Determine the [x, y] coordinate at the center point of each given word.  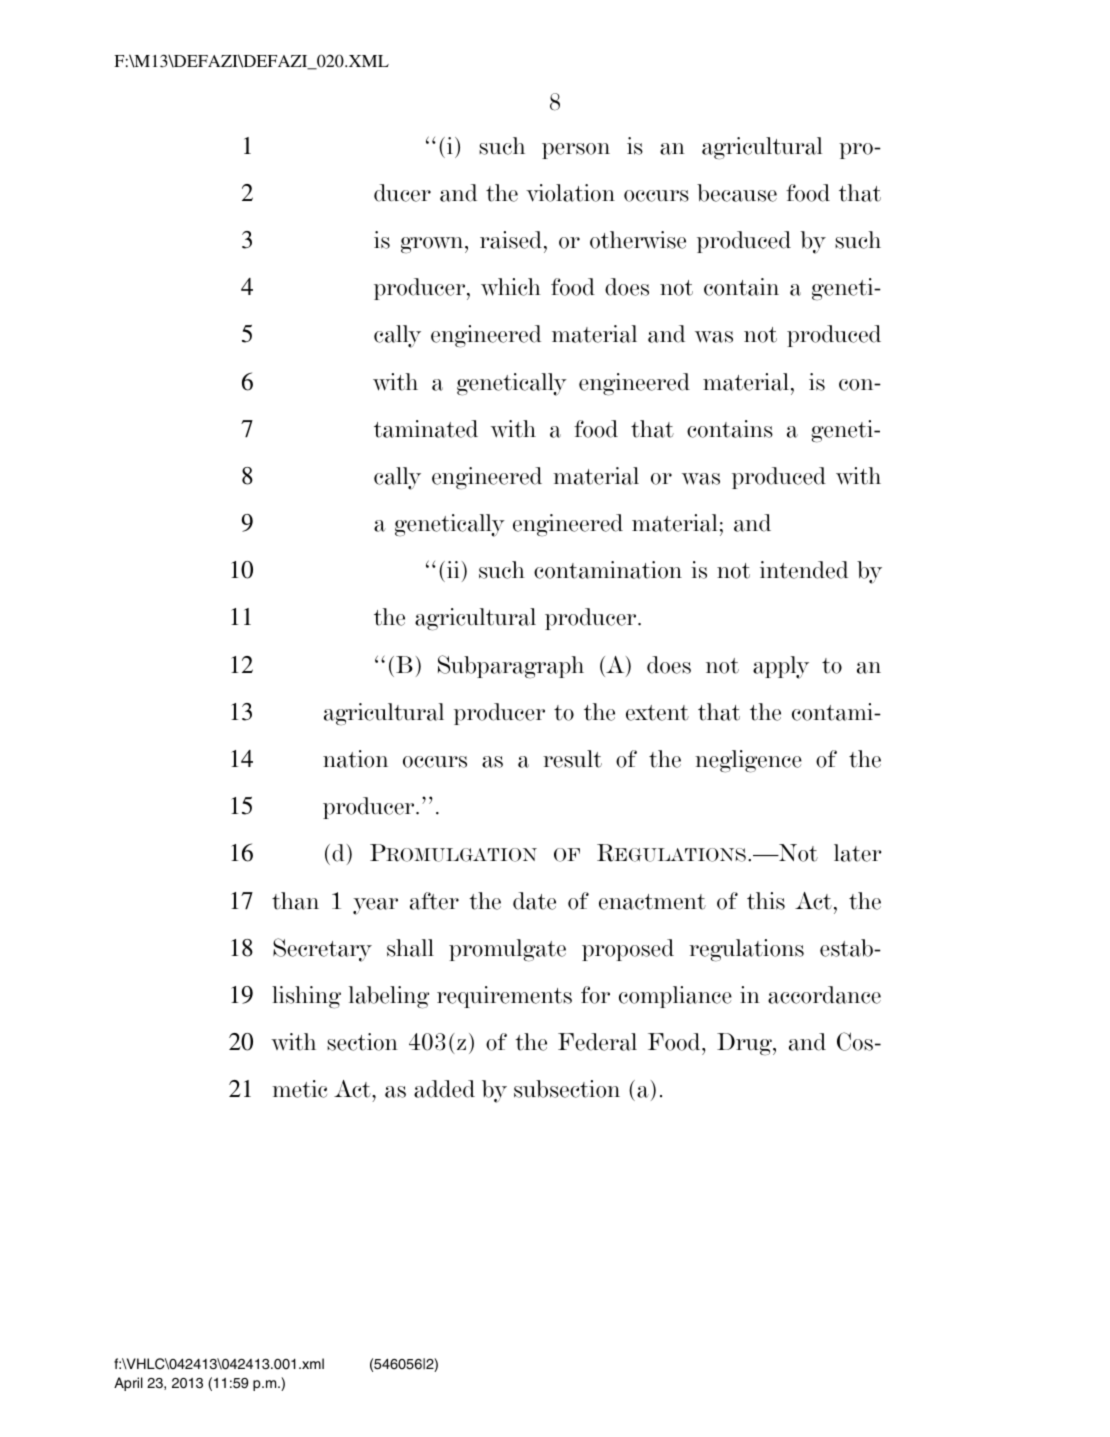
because [737, 193]
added [444, 1089]
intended [804, 570]
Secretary [322, 950]
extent [657, 713]
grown [433, 245]
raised [511, 240]
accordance [824, 995]
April [128, 1384]
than [295, 901]
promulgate [507, 950]
